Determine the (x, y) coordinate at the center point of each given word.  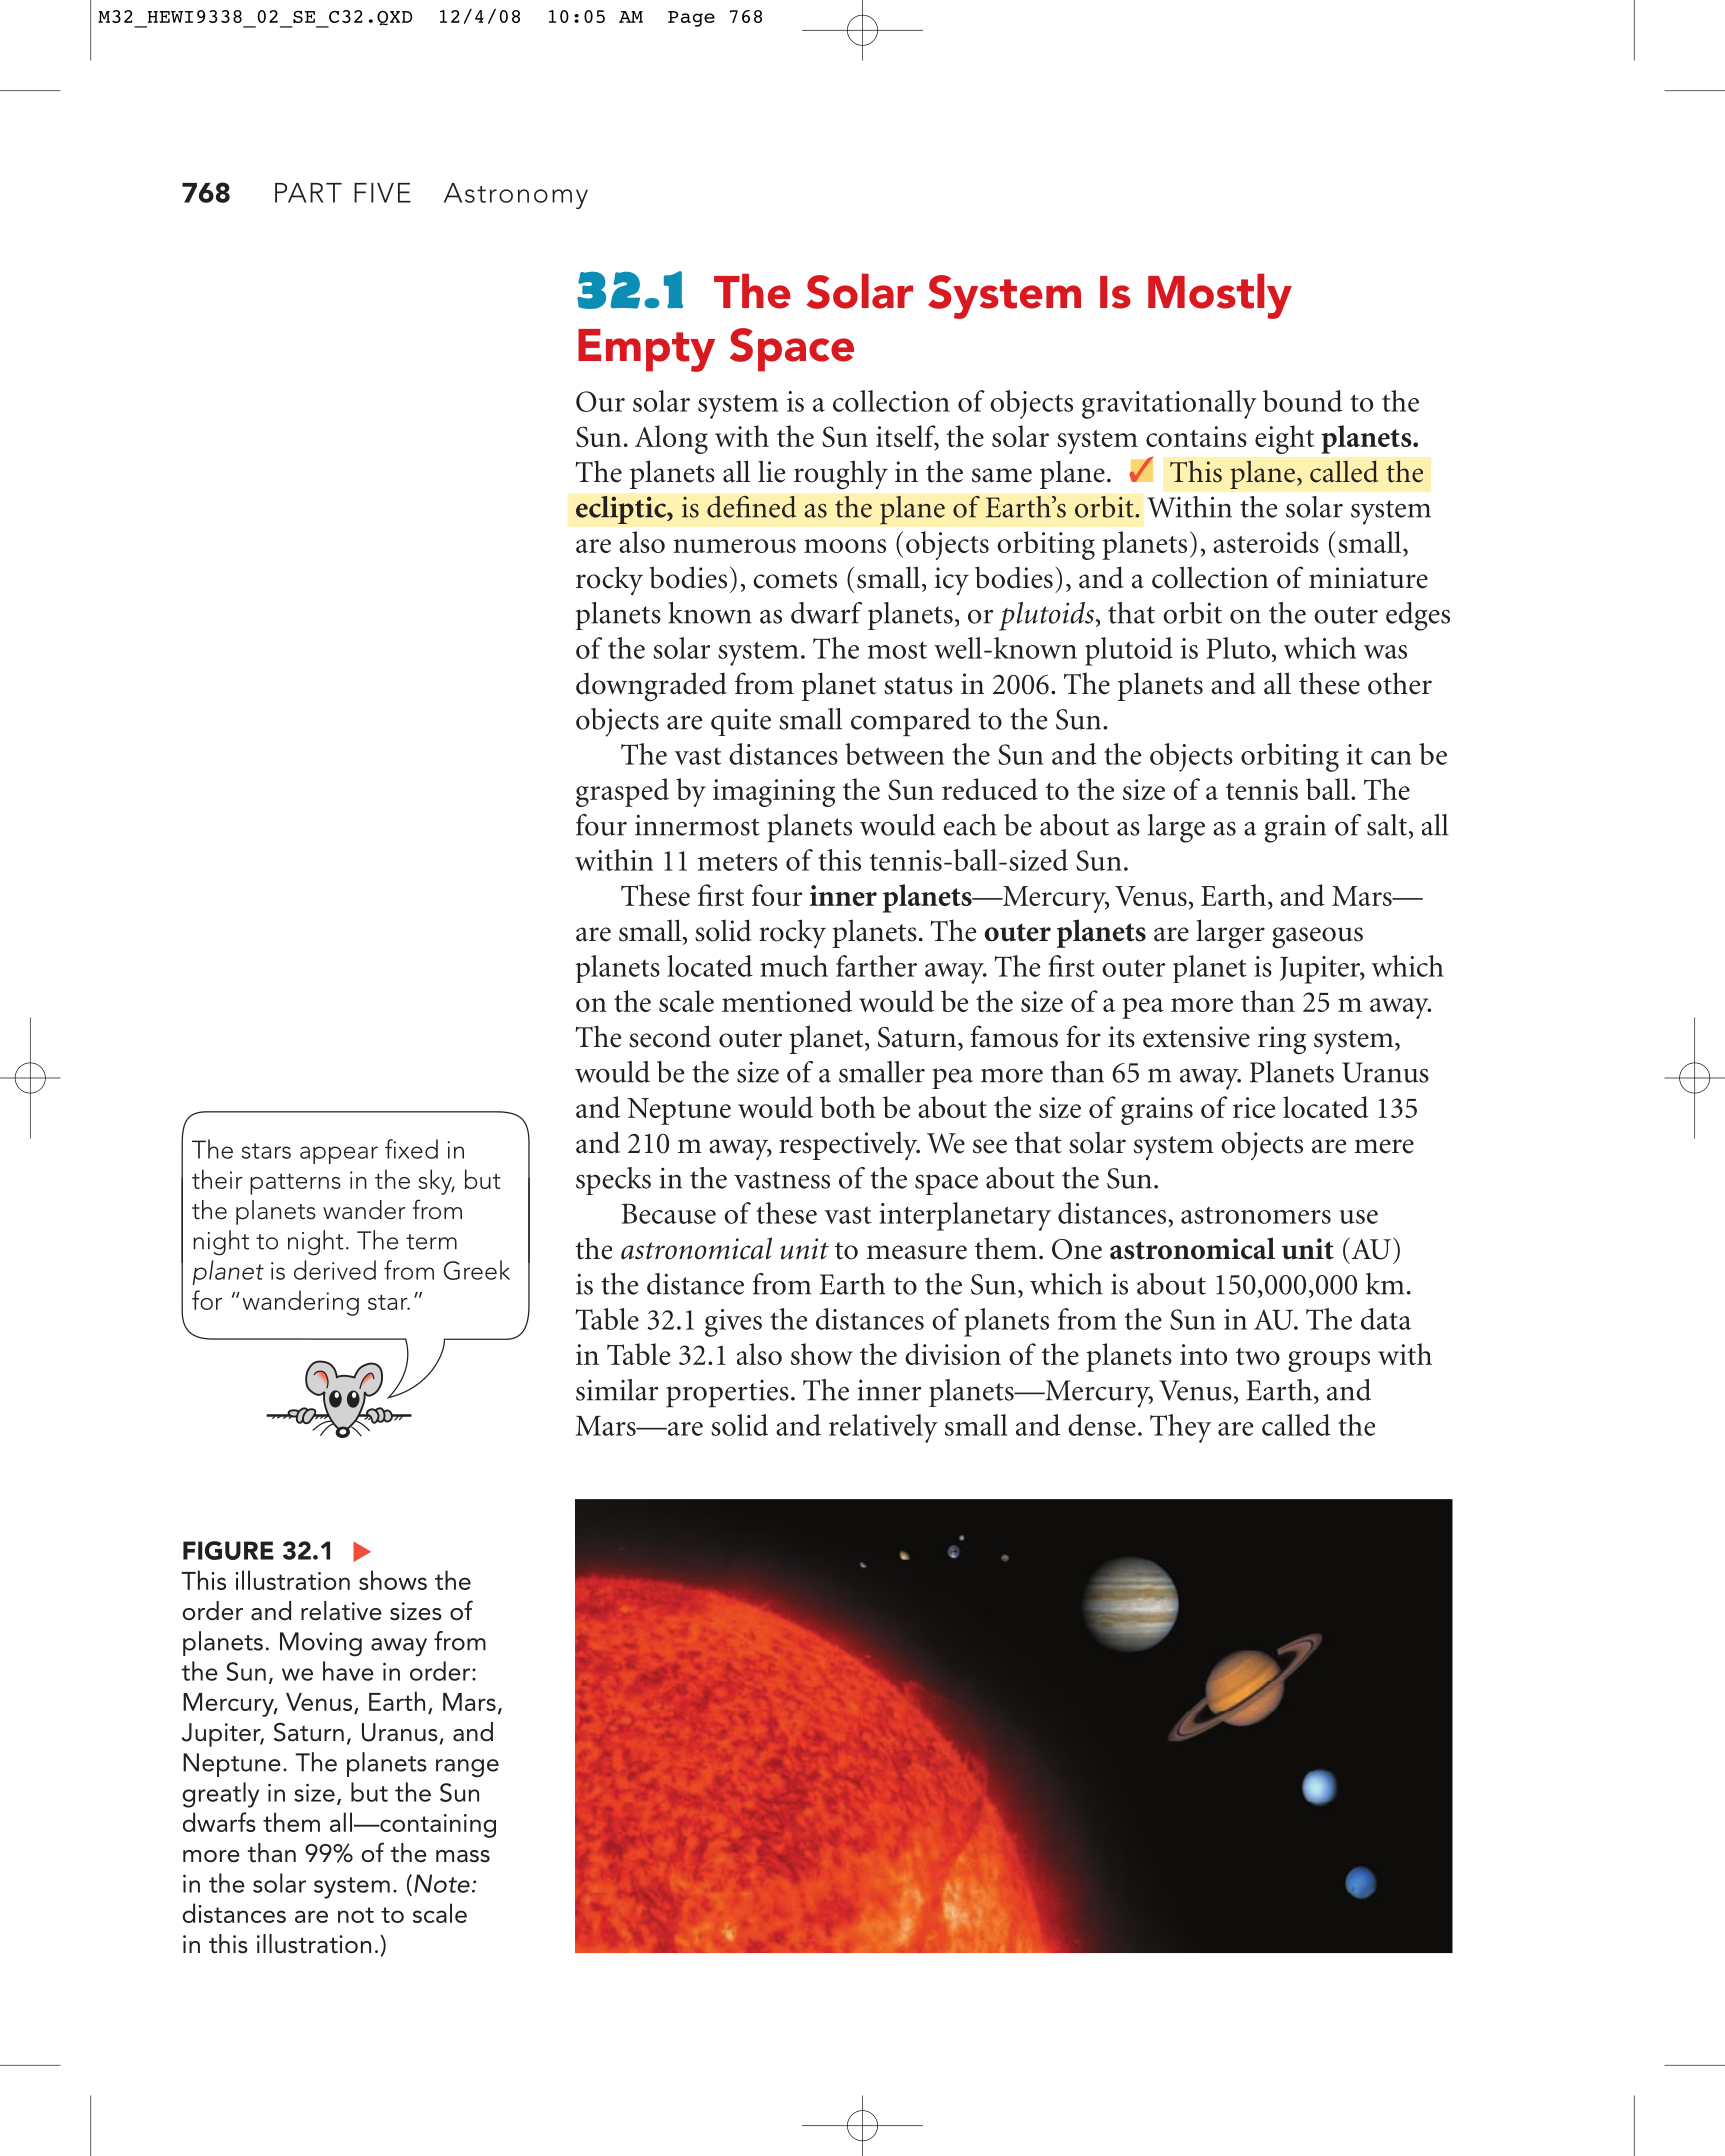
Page (691, 19)
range (467, 1768)
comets (795, 580)
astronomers (1256, 1215)
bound (1303, 401)
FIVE (382, 193)
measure (917, 1252)
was (1385, 652)
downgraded (651, 687)
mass (463, 1856)
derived (335, 1270)
